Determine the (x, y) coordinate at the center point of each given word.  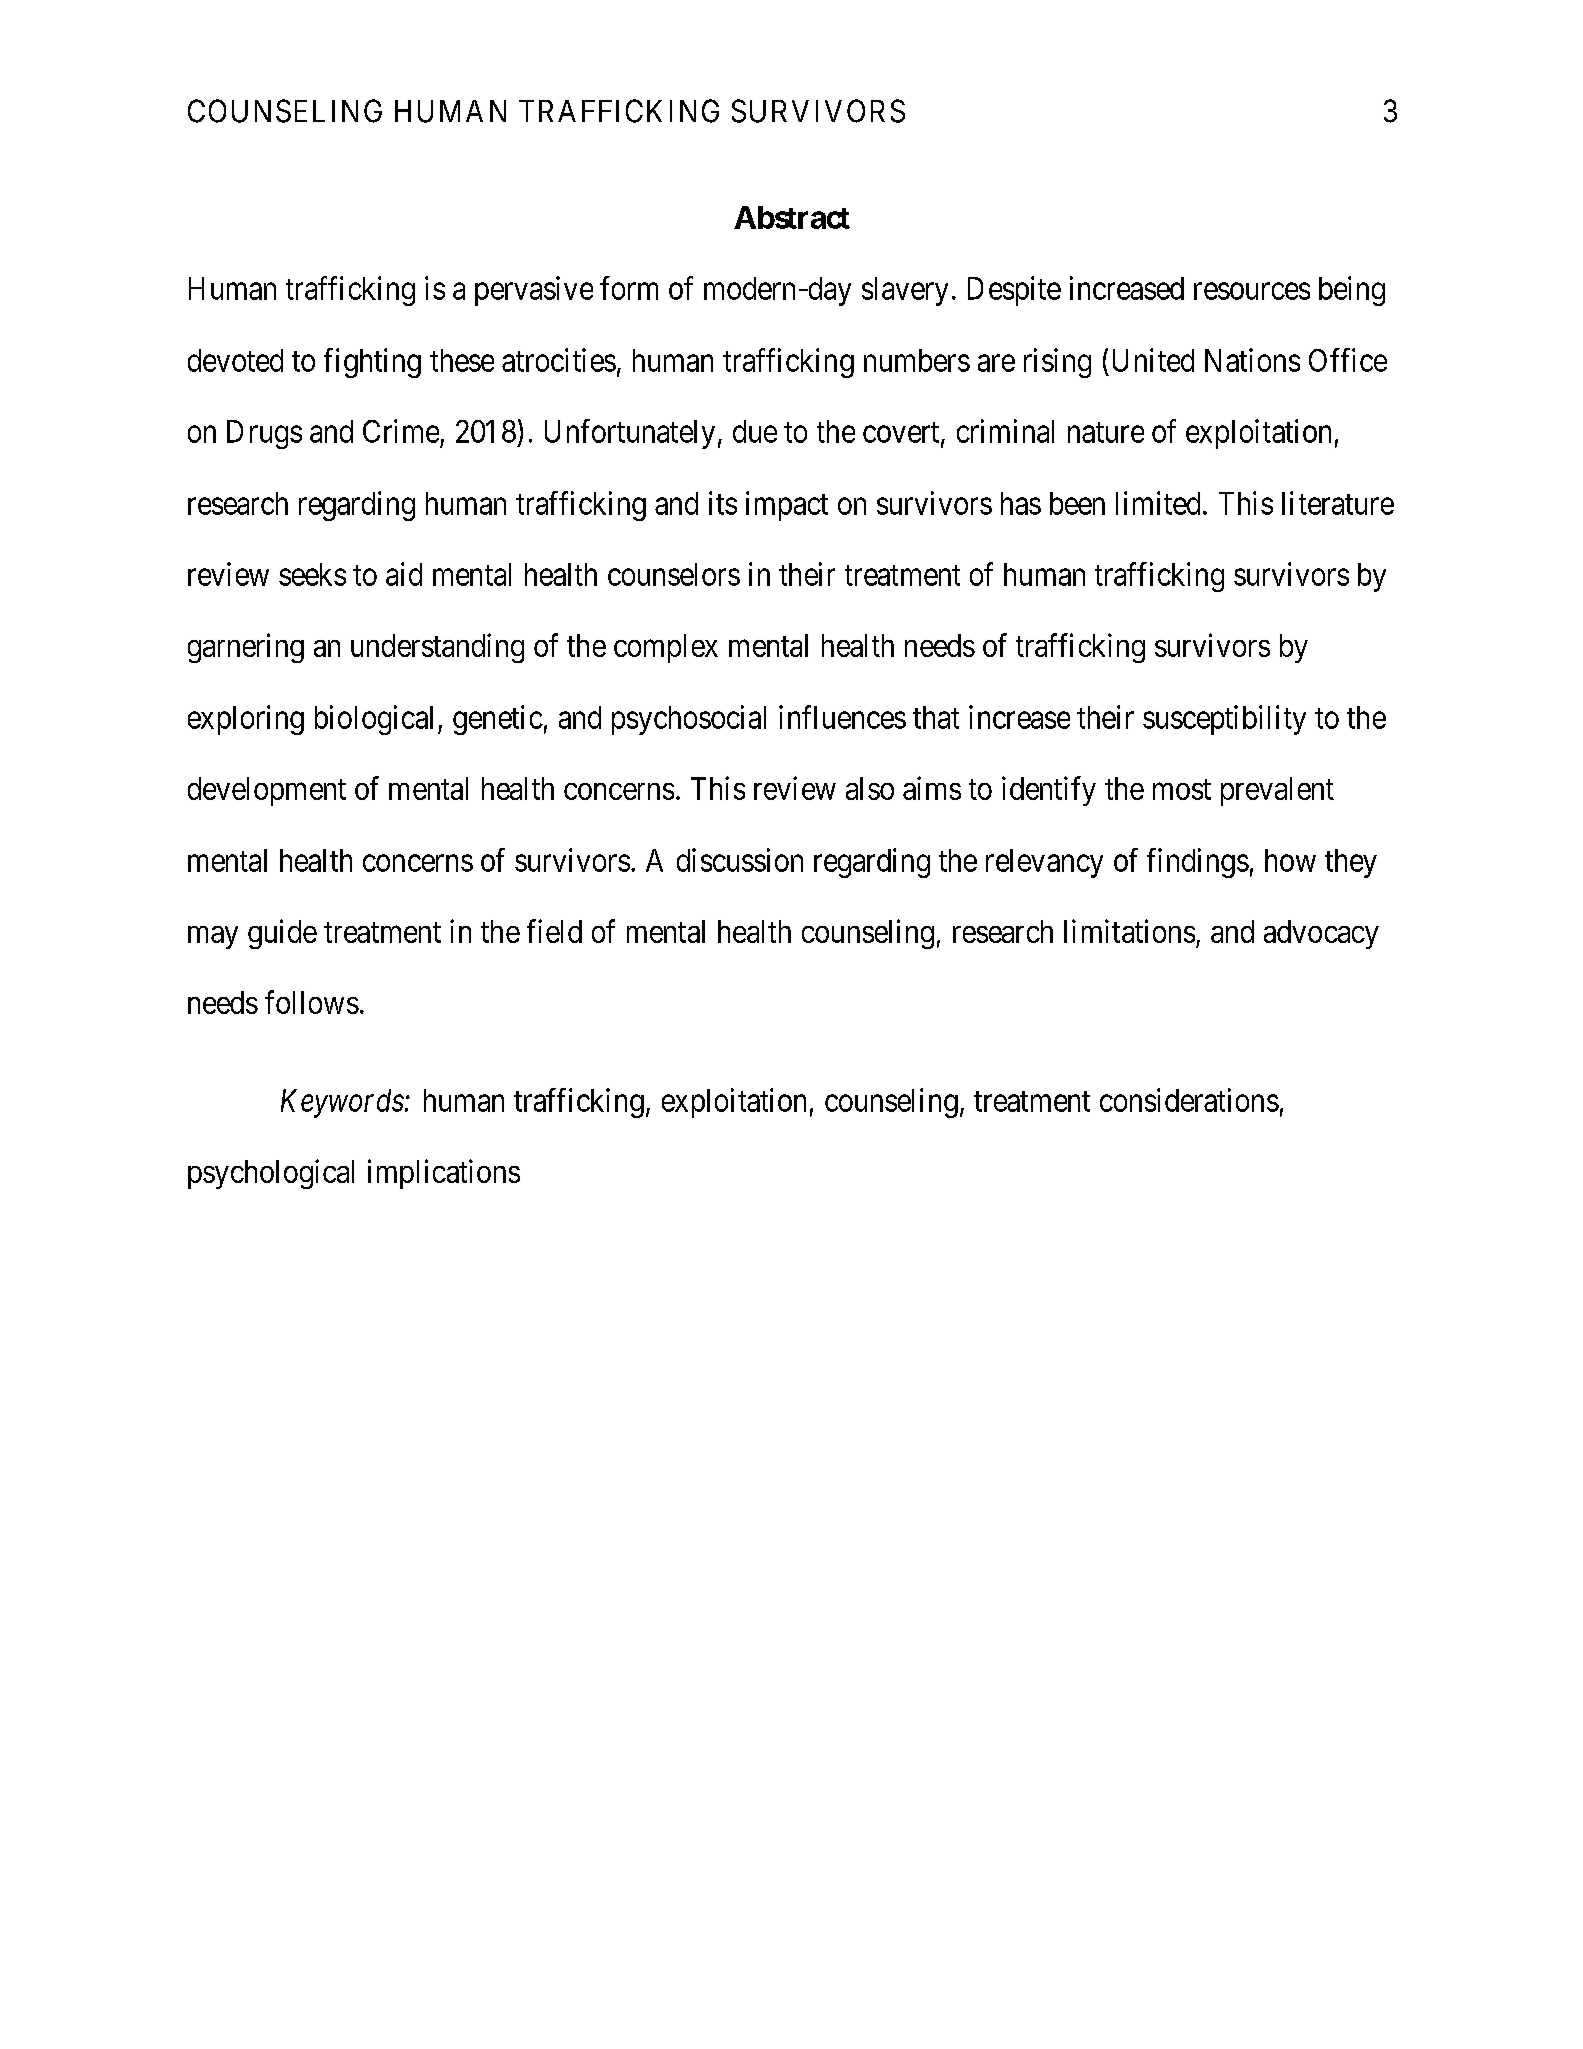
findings (1198, 863)
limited (1158, 503)
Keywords (342, 1103)
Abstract (792, 217)
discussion (740, 860)
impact (787, 506)
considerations (1189, 1100)
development (267, 791)
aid (404, 574)
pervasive (534, 291)
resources (1252, 291)
